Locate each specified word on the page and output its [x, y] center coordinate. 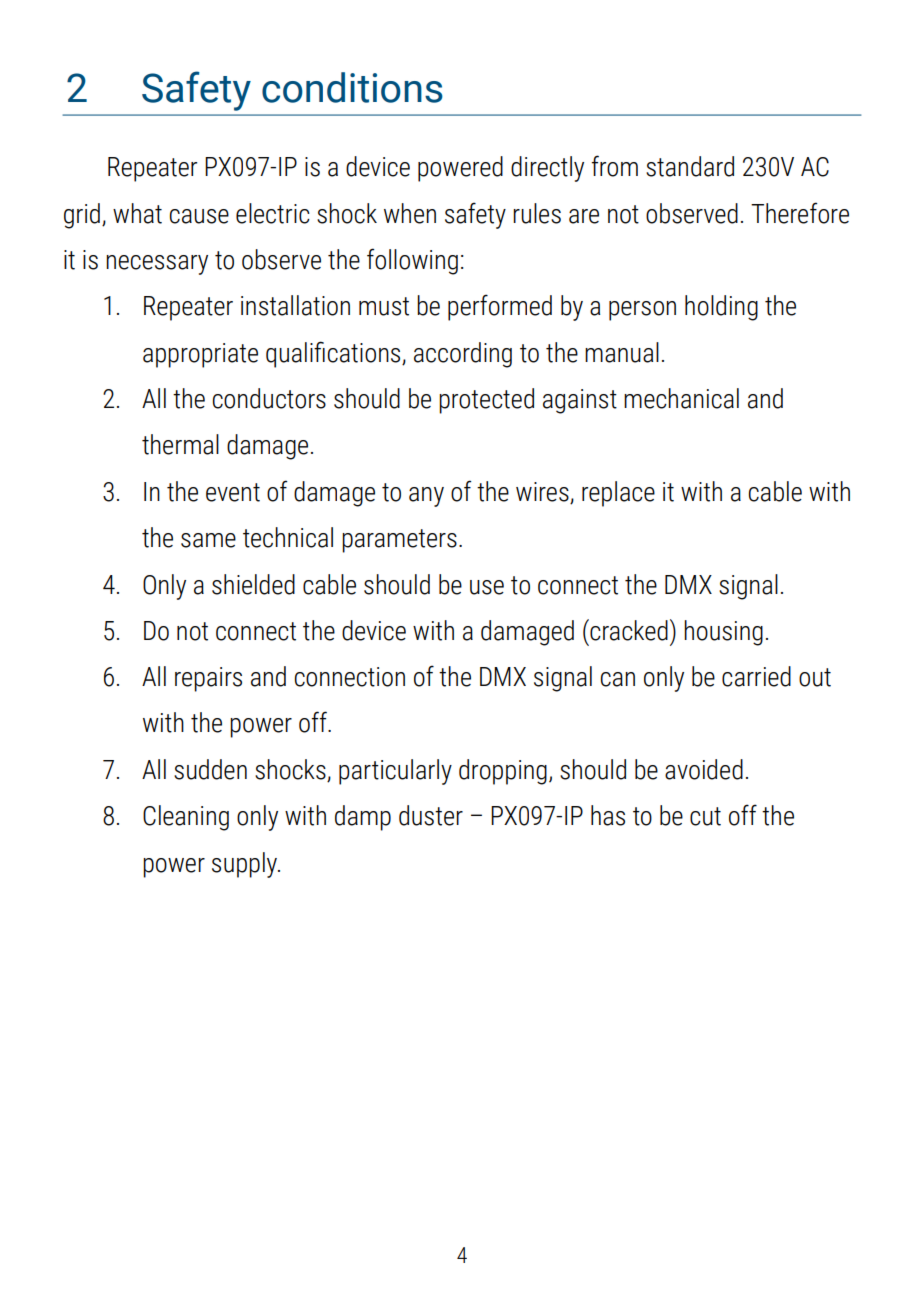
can [618, 679]
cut [705, 816]
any [426, 497]
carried [756, 676]
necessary [157, 265]
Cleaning [186, 818]
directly [547, 169]
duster [431, 815]
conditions [352, 87]
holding [721, 308]
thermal [180, 444]
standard [690, 166]
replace [618, 494]
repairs [208, 679]
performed [500, 307]
